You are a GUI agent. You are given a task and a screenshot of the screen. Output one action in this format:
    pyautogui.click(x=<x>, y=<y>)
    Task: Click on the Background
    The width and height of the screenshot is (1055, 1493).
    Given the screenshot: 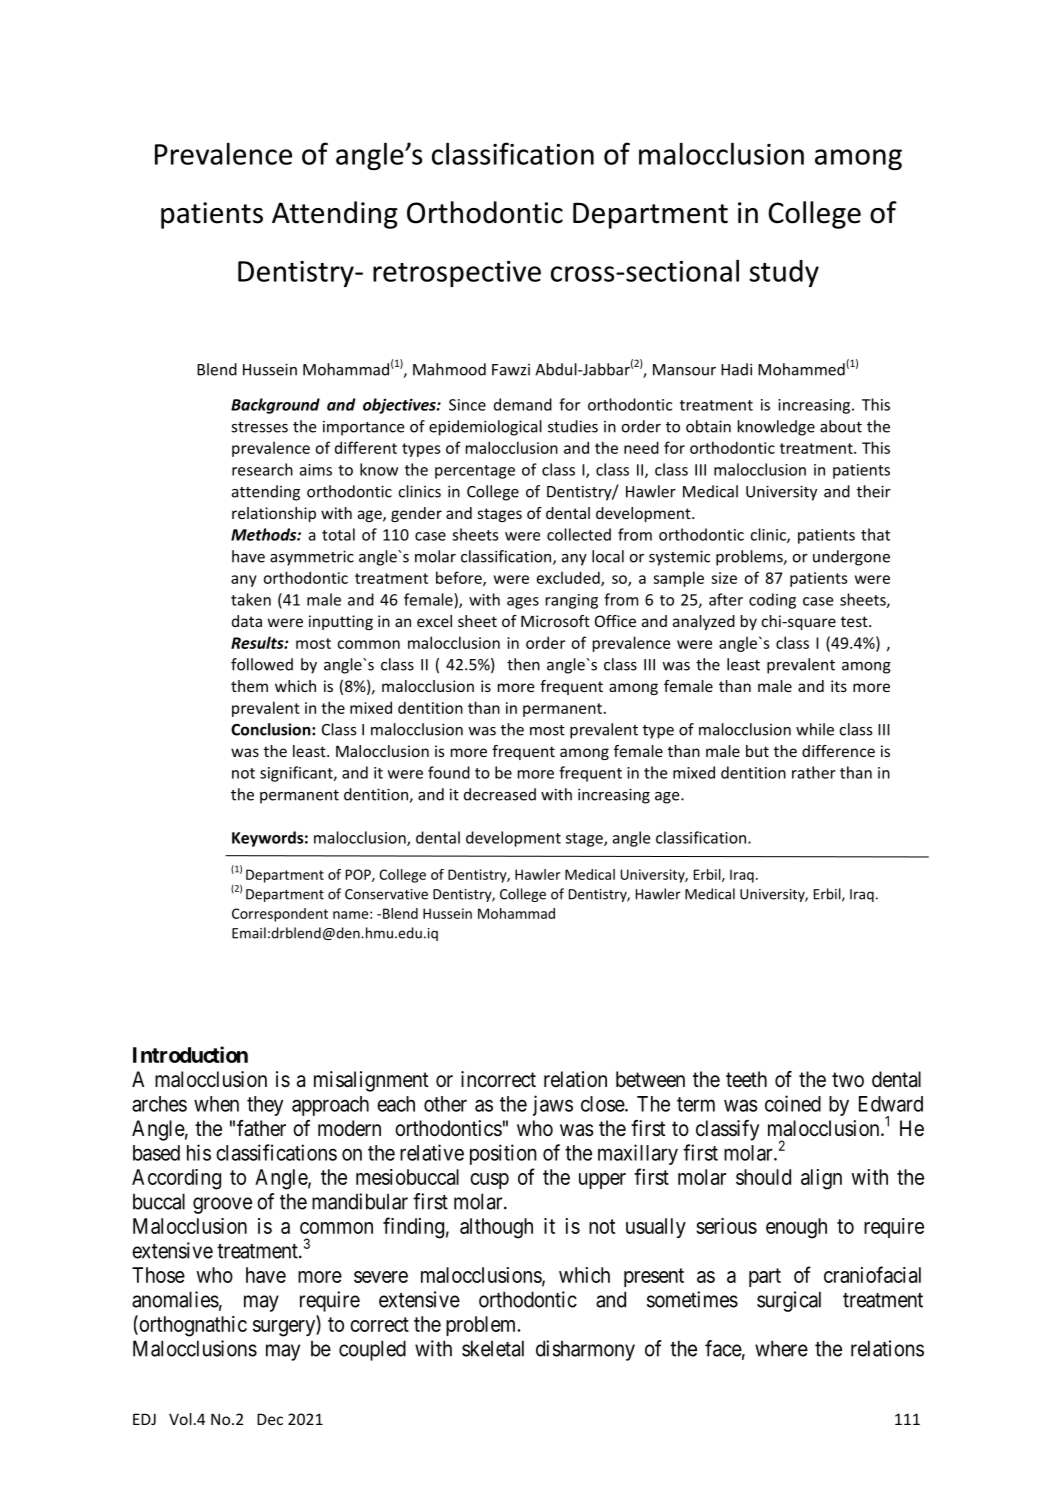 What is the action you would take?
    pyautogui.click(x=275, y=406)
